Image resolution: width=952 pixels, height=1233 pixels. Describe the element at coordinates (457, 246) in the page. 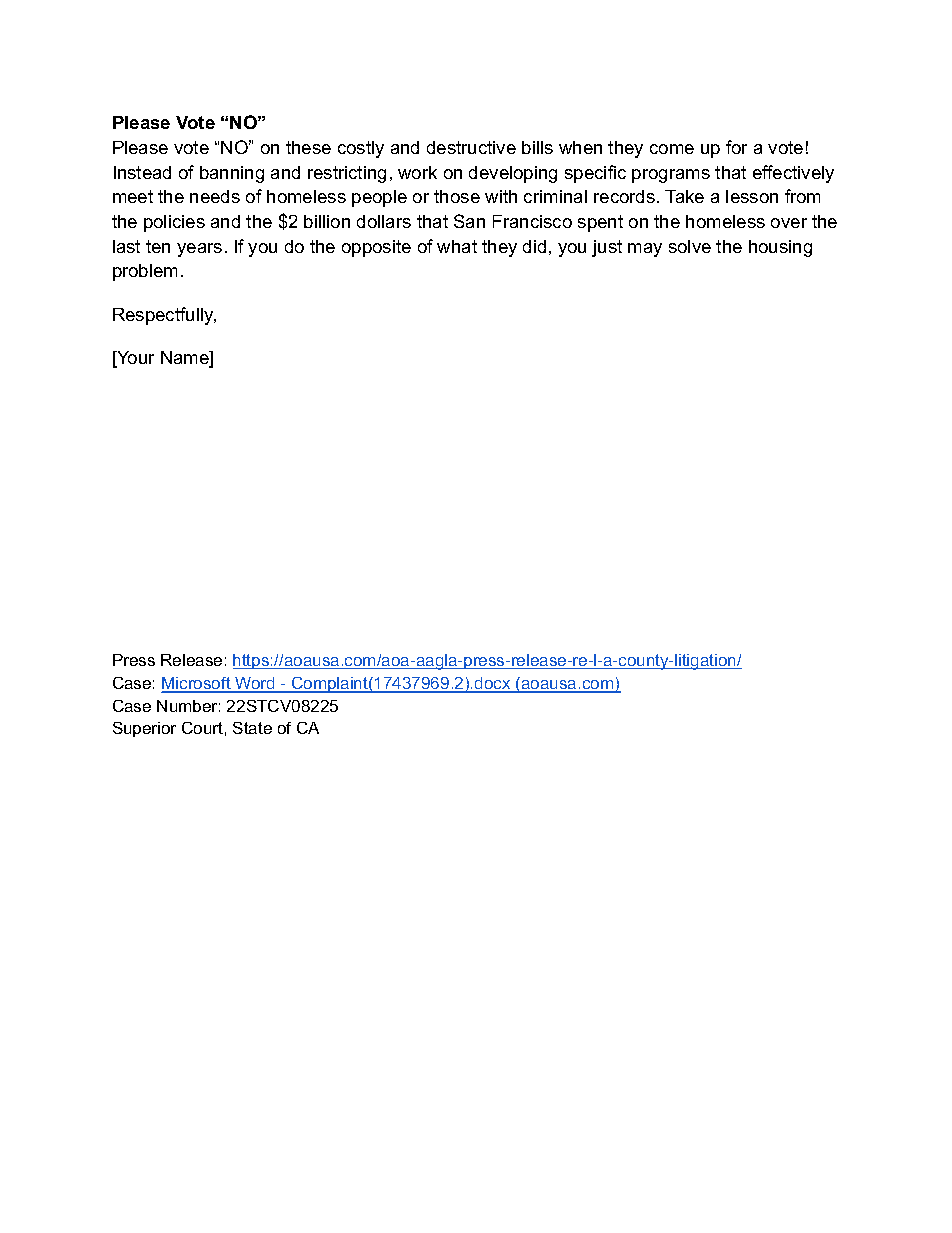

I see `what` at that location.
